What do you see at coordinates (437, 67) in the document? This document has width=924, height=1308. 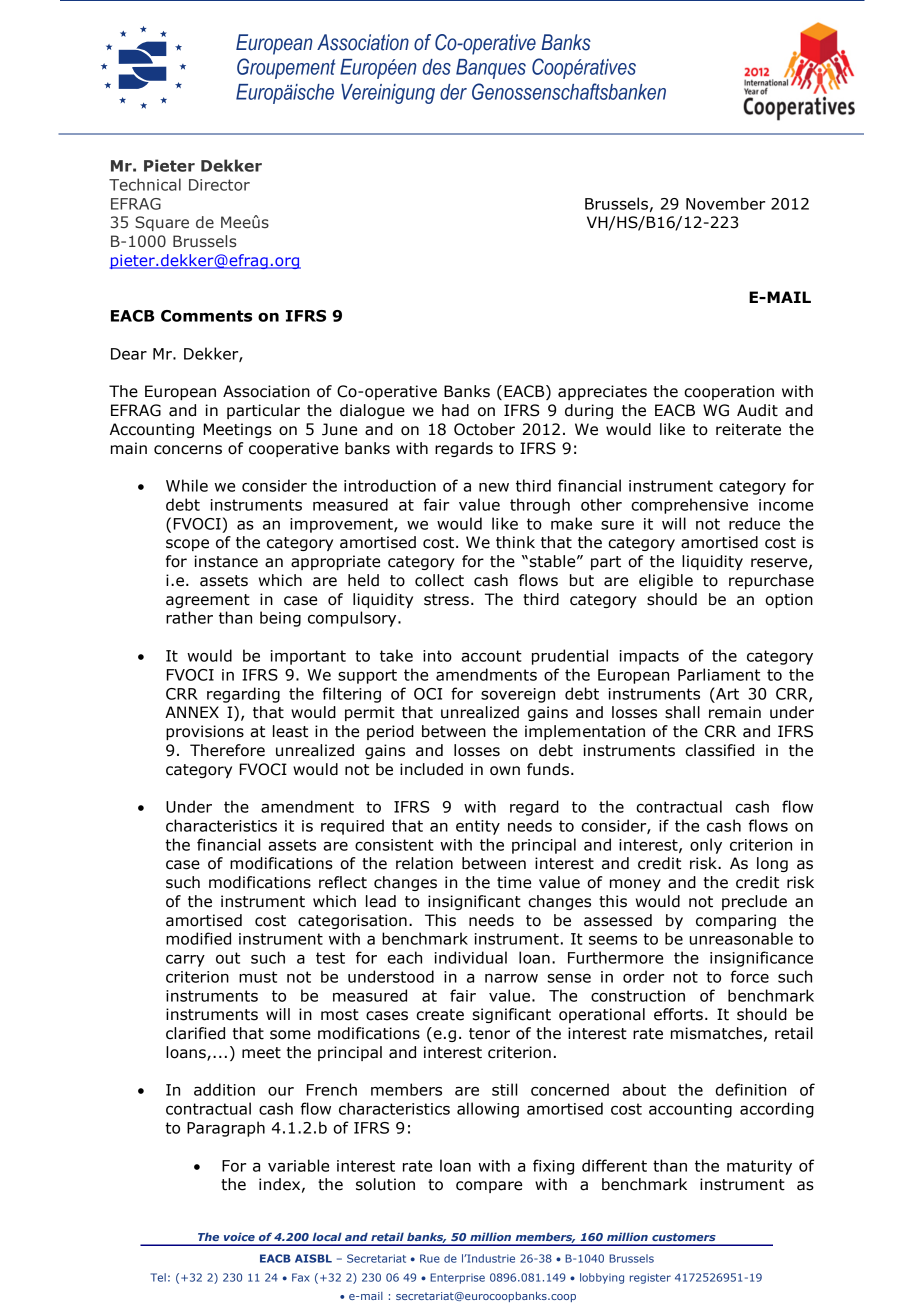 I see `des` at bounding box center [437, 67].
